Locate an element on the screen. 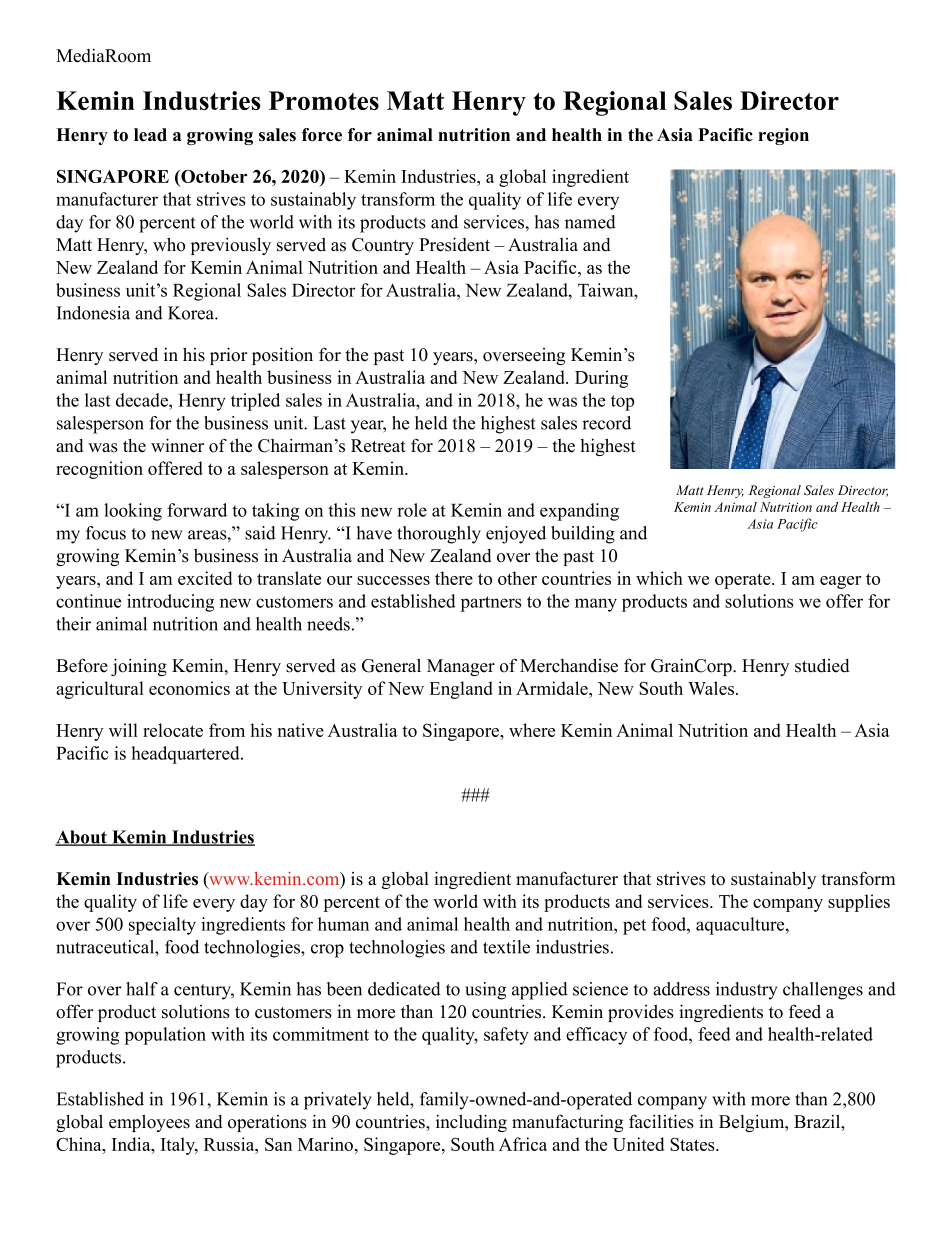 This screenshot has height=1233, width=952. where is located at coordinates (532, 730).
